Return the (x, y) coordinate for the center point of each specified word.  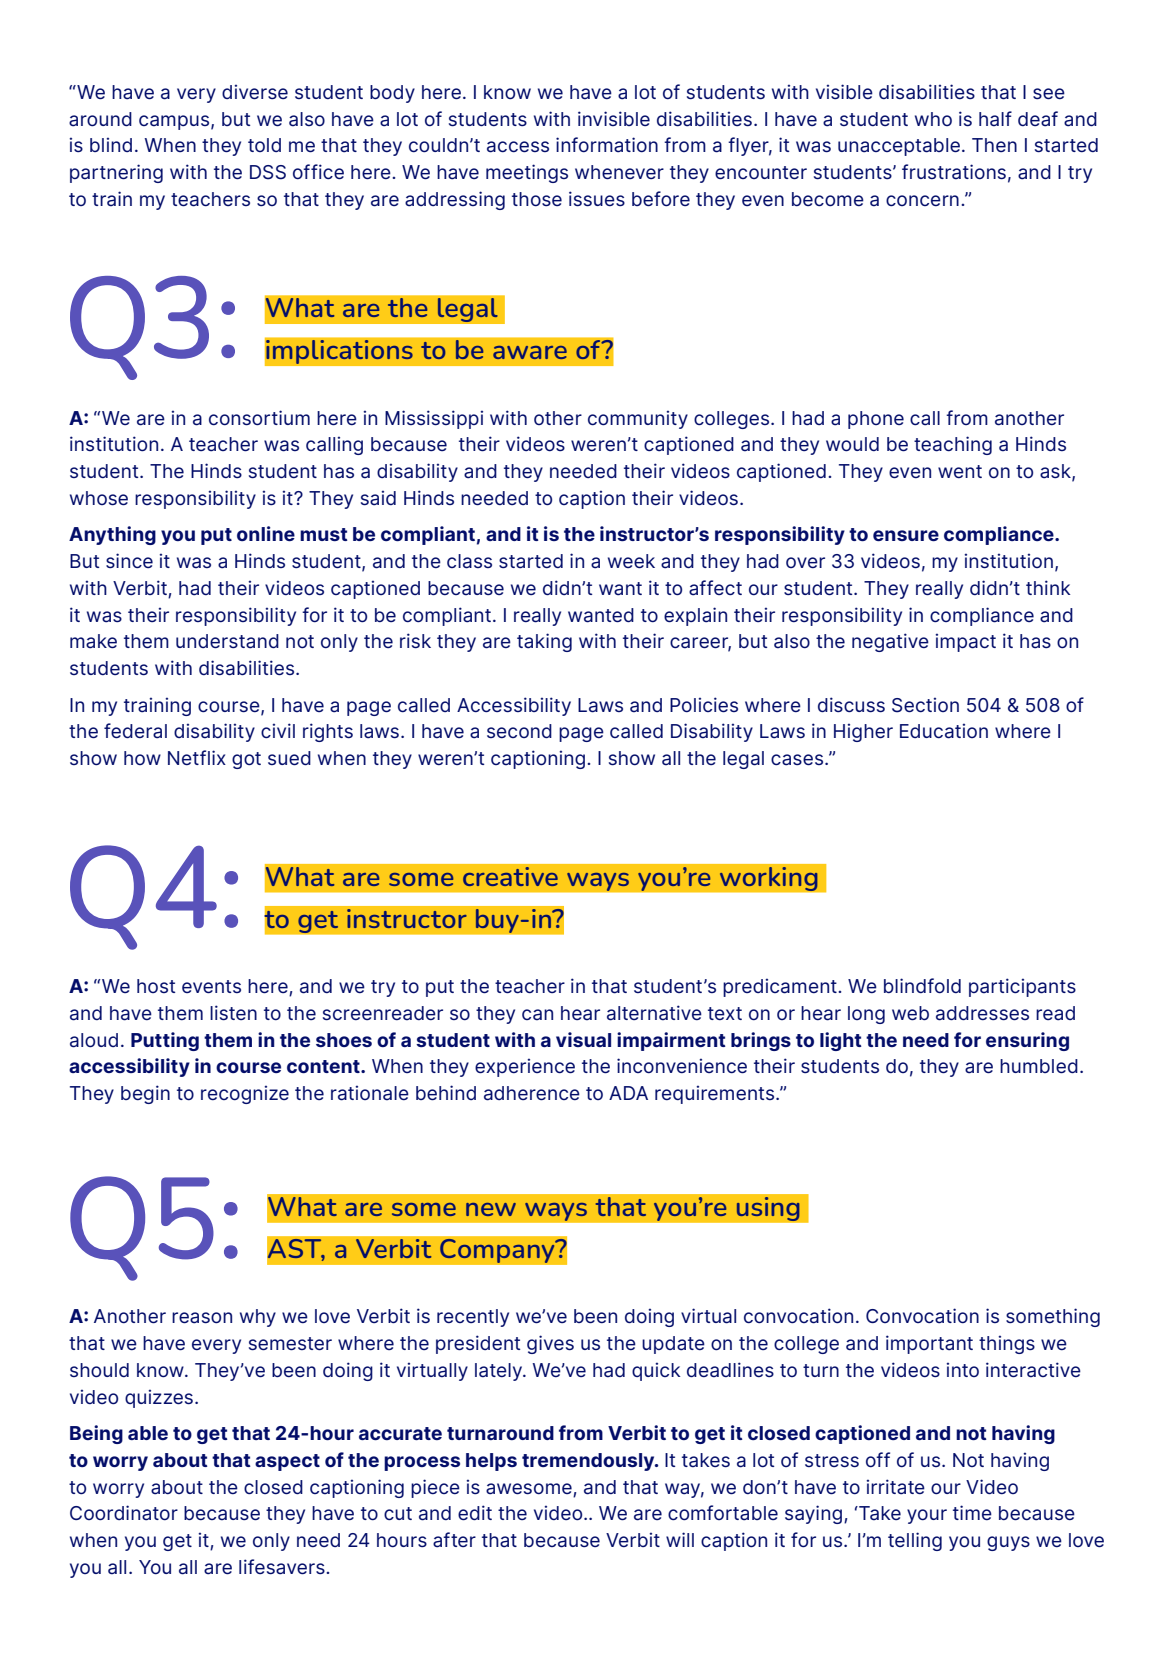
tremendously (589, 1462)
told (264, 145)
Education (944, 731)
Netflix (197, 757)
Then (994, 145)
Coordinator (124, 1513)
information (607, 145)
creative (510, 877)
